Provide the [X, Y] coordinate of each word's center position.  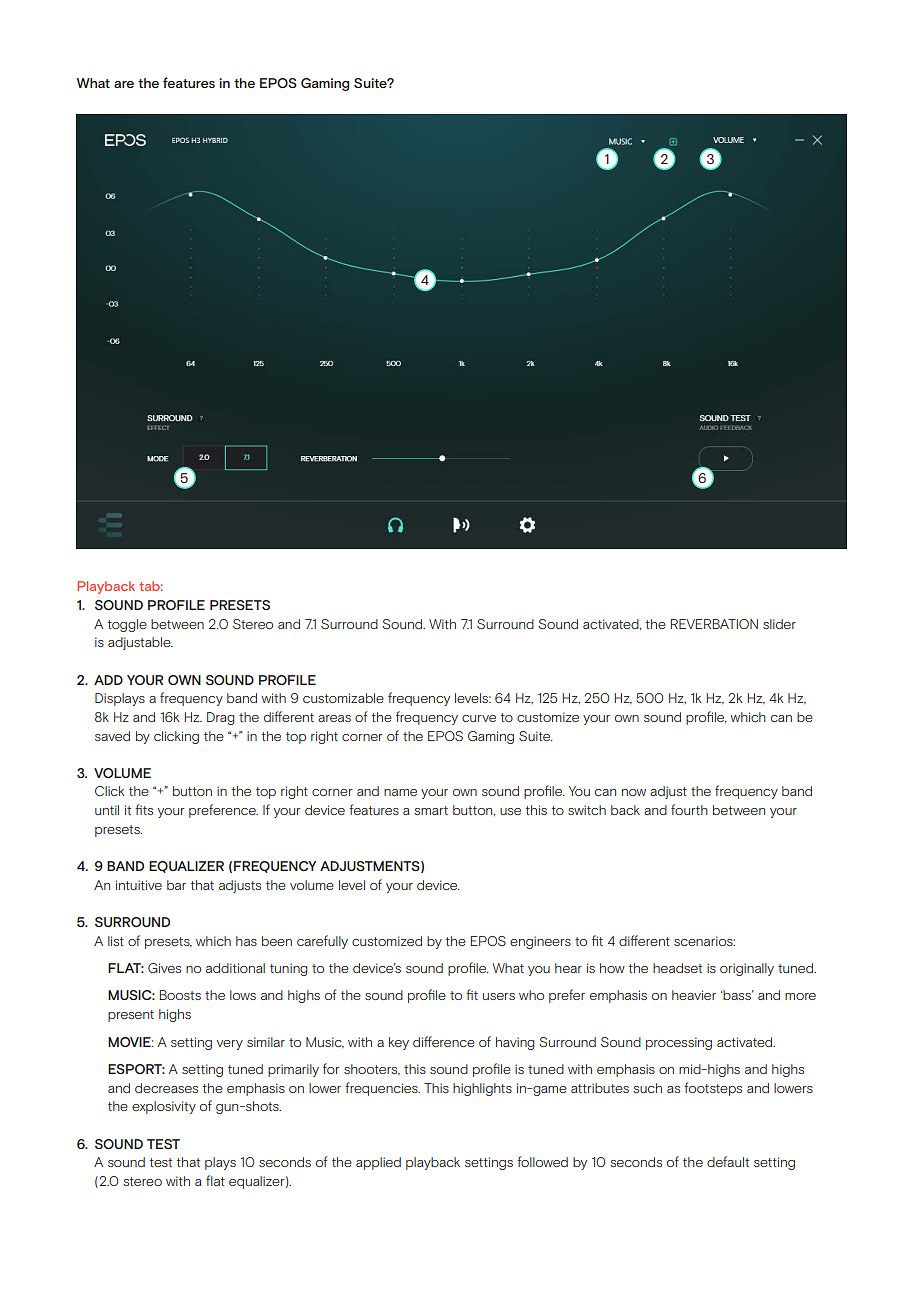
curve [479, 718]
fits [144, 809]
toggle [127, 625]
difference [444, 1041]
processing [679, 1043]
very [230, 1045]
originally [747, 969]
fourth [689, 809]
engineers [540, 942]
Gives [164, 968]
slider [779, 624]
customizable [343, 698]
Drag [220, 718]
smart [431, 810]
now [634, 792]
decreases [166, 1088]
